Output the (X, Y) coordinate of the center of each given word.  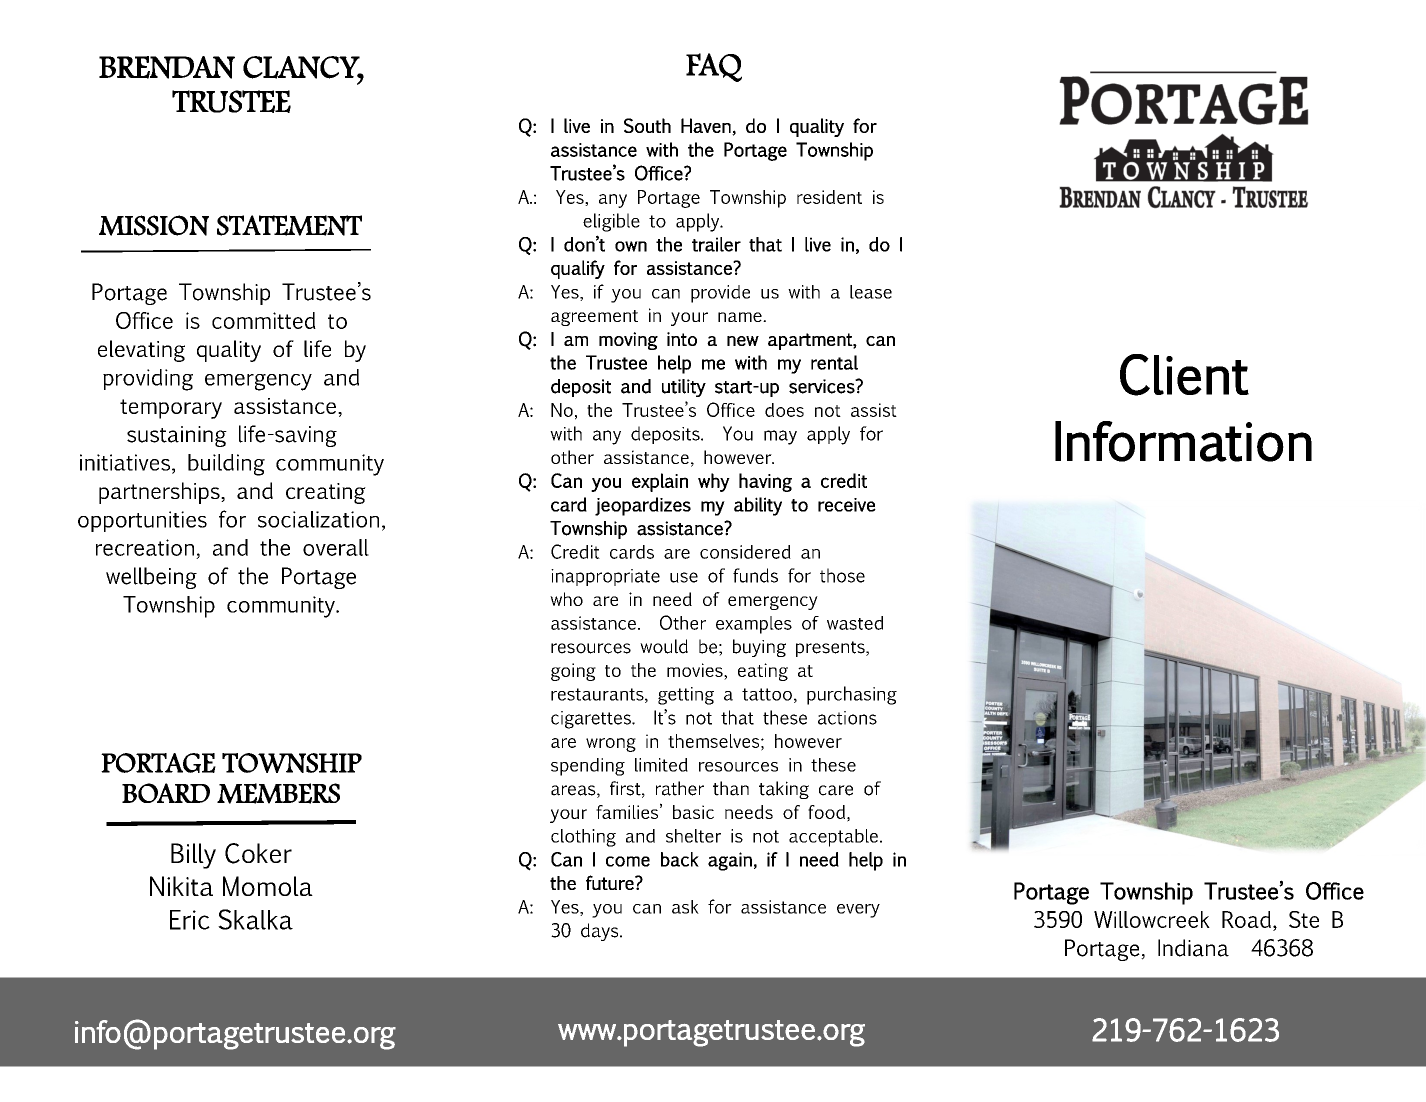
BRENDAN (167, 67)
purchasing (852, 695)
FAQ (714, 67)
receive (847, 505)
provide (720, 294)
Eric (190, 920)
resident (829, 197)
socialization (318, 519)
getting (686, 696)
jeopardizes (643, 506)
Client (1184, 375)
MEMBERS (278, 793)
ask (685, 907)
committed (264, 320)
